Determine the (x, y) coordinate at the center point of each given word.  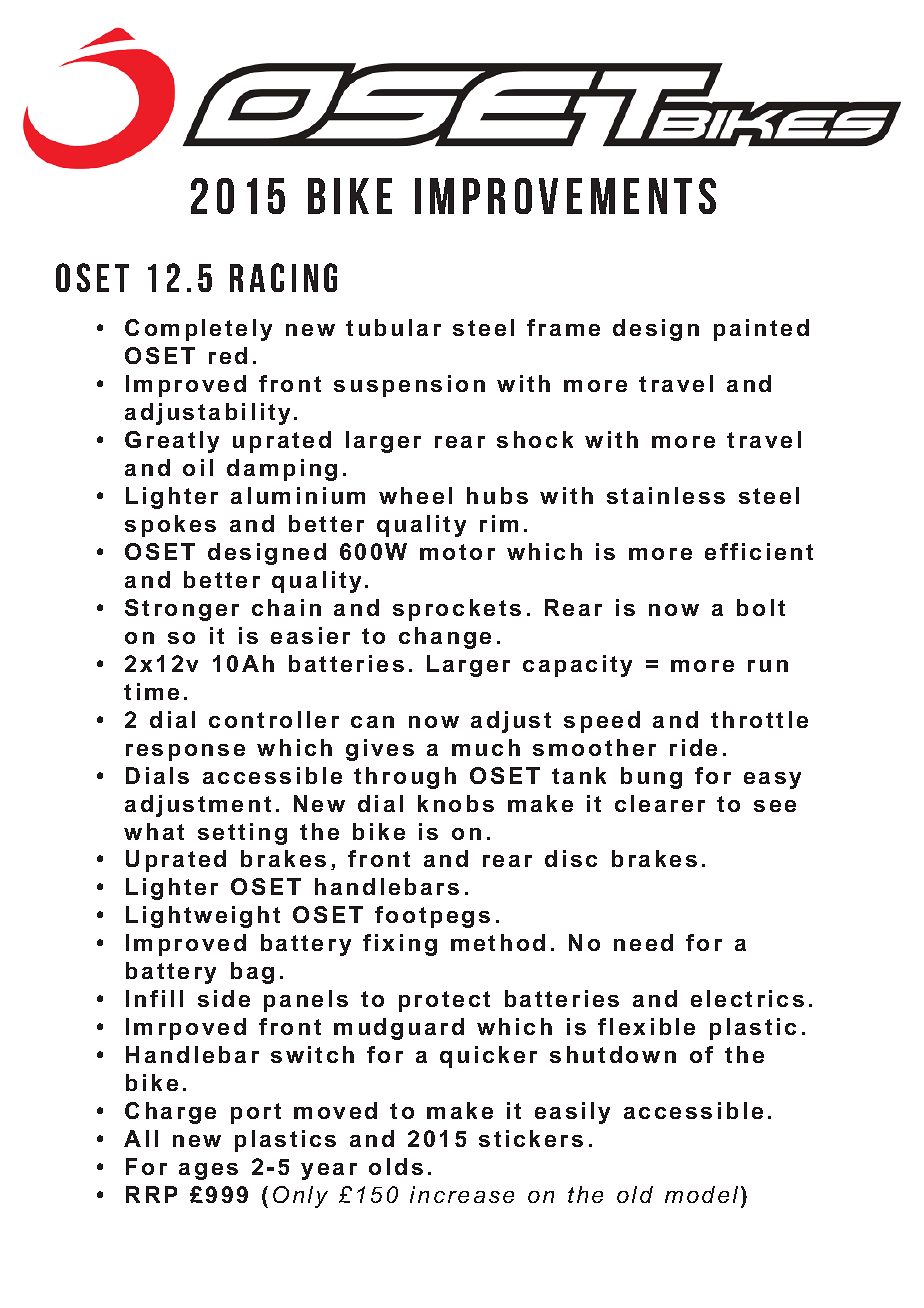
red (228, 355)
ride (693, 747)
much (486, 747)
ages (208, 1171)
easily (572, 1113)
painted (761, 330)
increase (462, 1194)
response (185, 752)
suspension (409, 386)
